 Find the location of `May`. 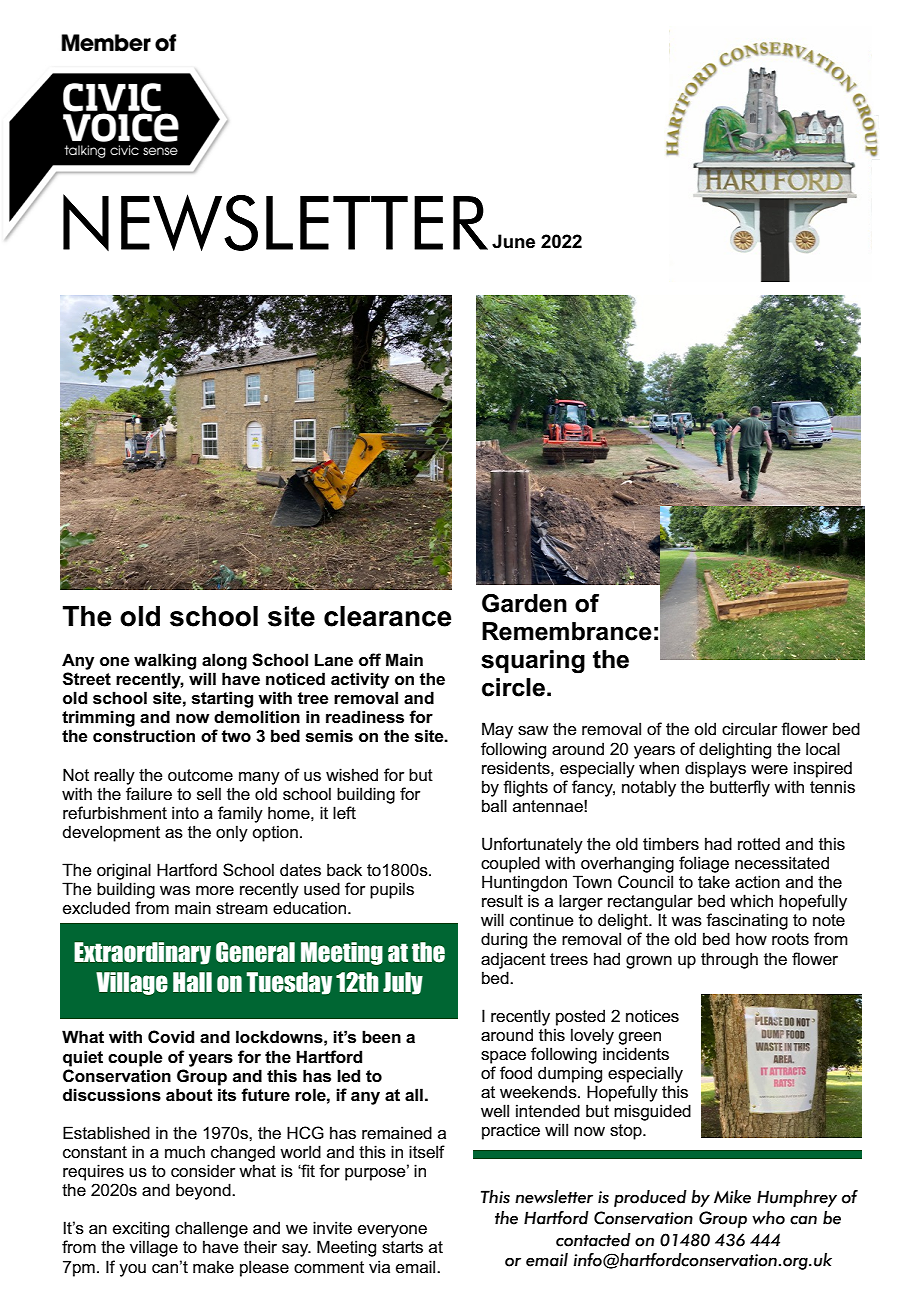

May is located at coordinates (497, 730).
